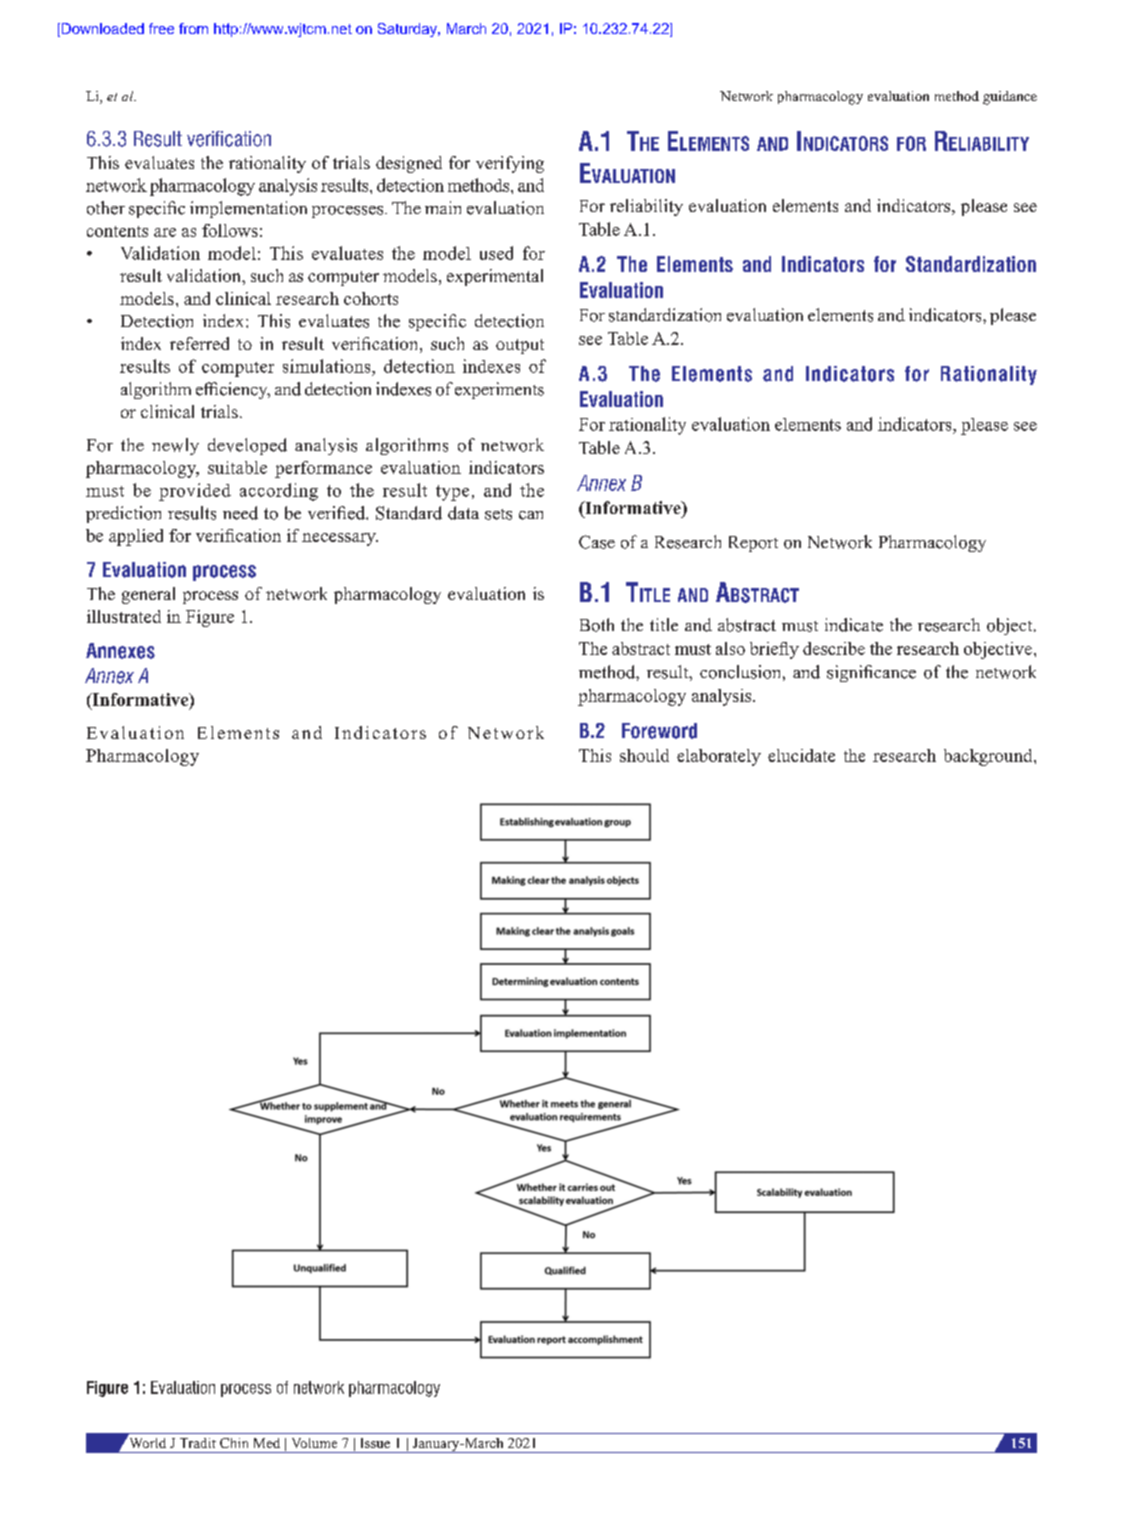  I want to click on guidance, so click(1010, 98).
